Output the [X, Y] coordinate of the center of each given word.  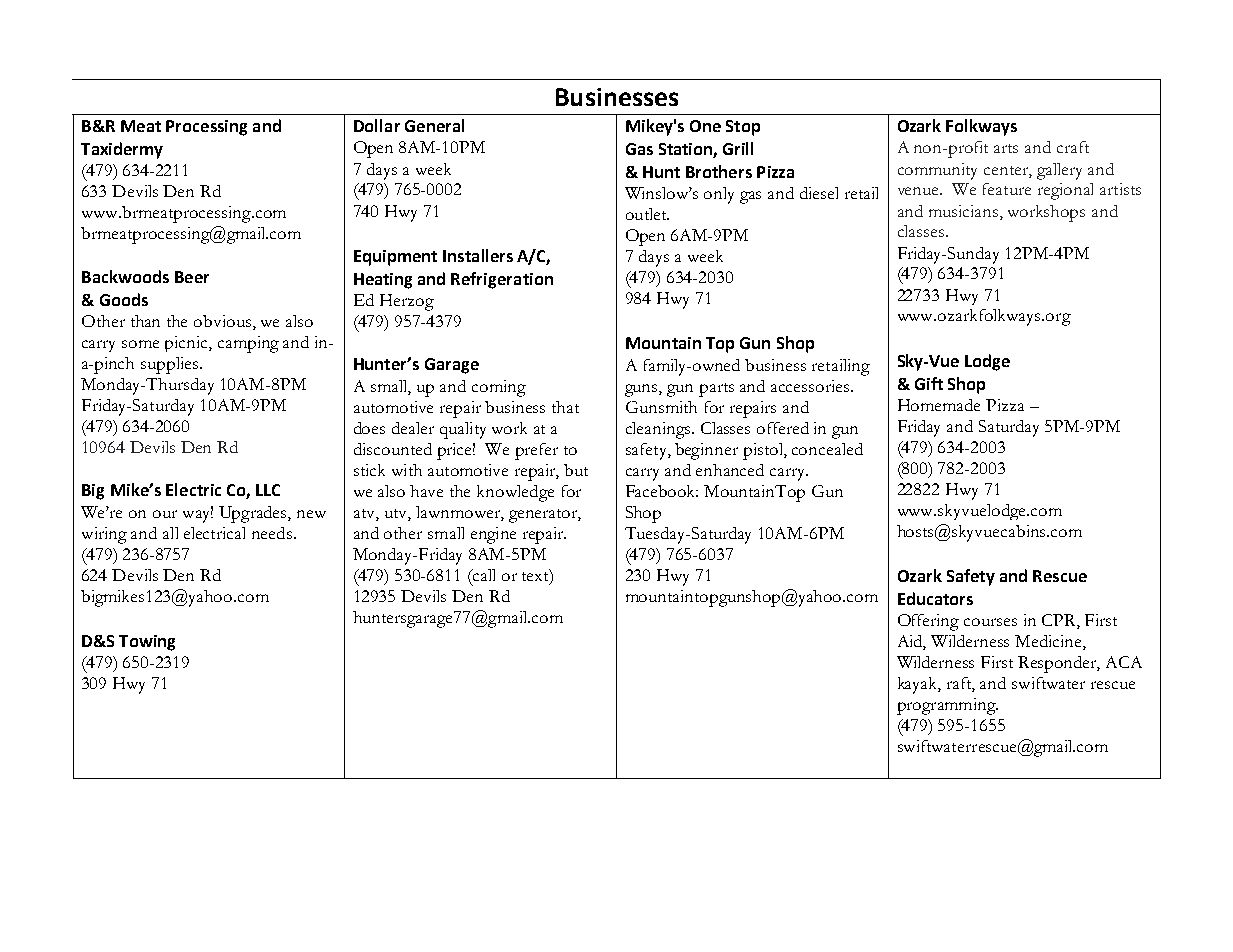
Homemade [939, 405]
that [565, 407]
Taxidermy [122, 150]
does [369, 428]
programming [947, 706]
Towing [147, 643]
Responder [1059, 664]
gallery [1059, 171]
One [705, 126]
